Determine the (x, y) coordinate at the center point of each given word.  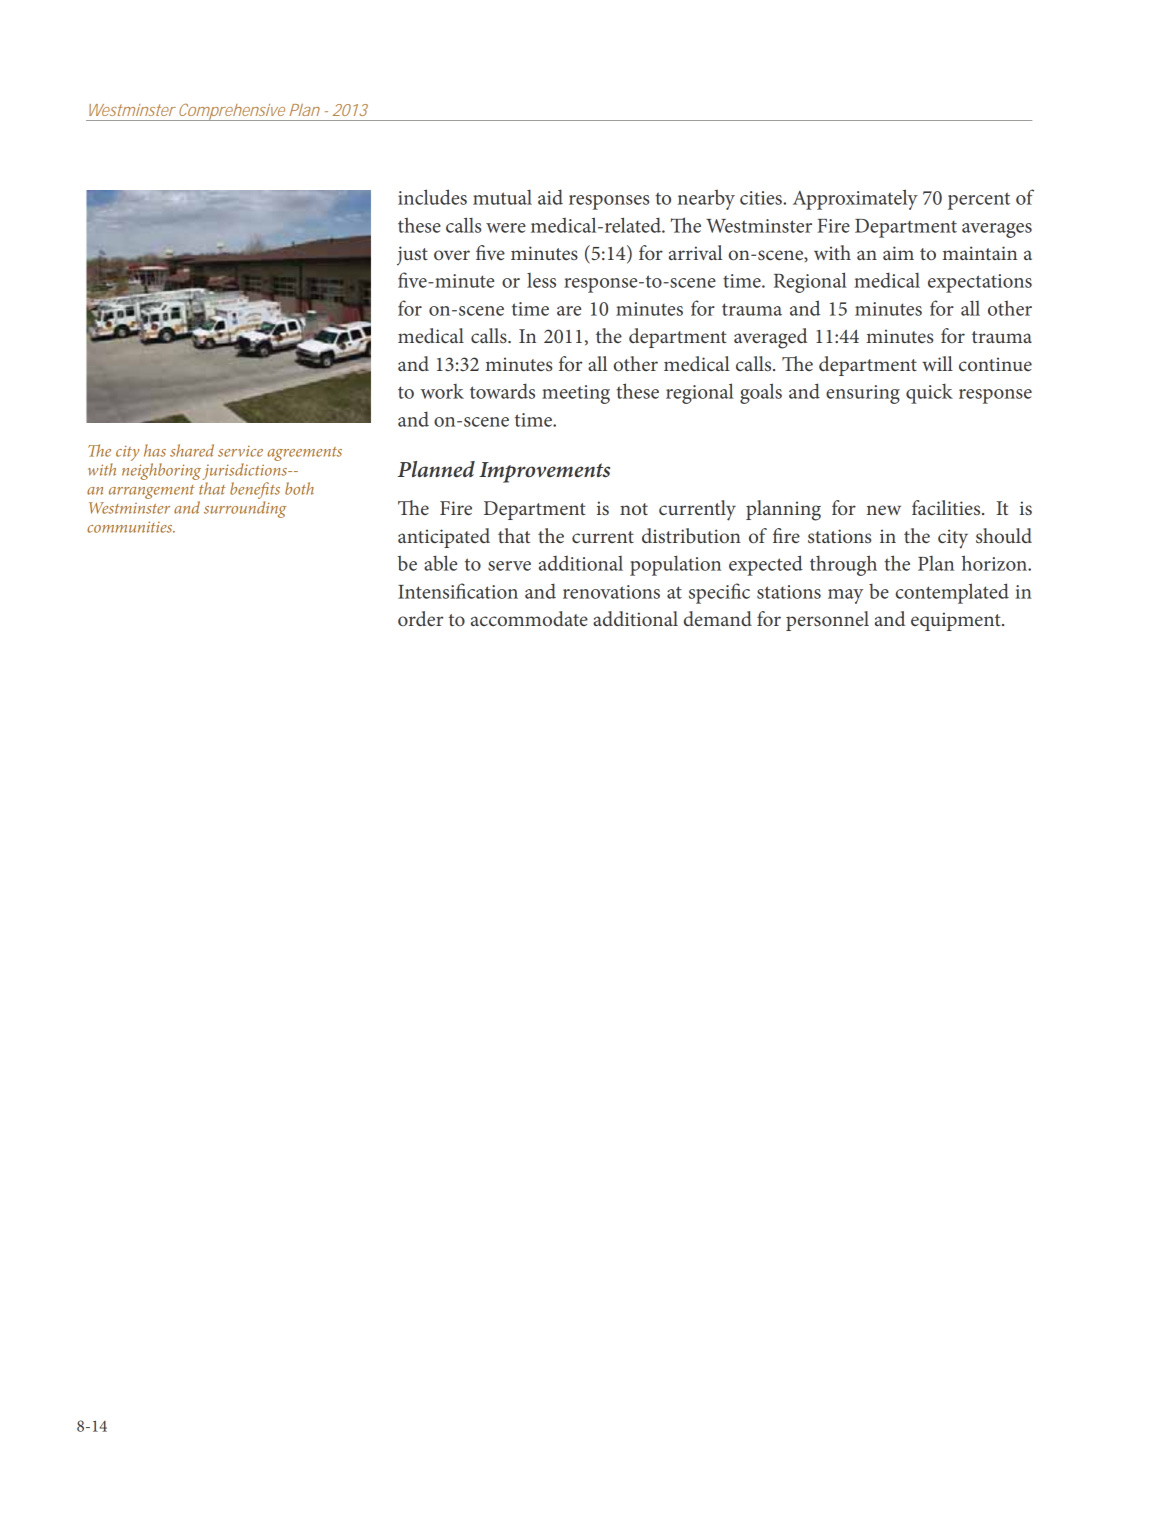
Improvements (544, 472)
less (541, 280)
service (240, 451)
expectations (980, 283)
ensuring (863, 394)
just (412, 256)
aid (550, 197)
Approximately (855, 199)
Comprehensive (232, 112)
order (420, 619)
